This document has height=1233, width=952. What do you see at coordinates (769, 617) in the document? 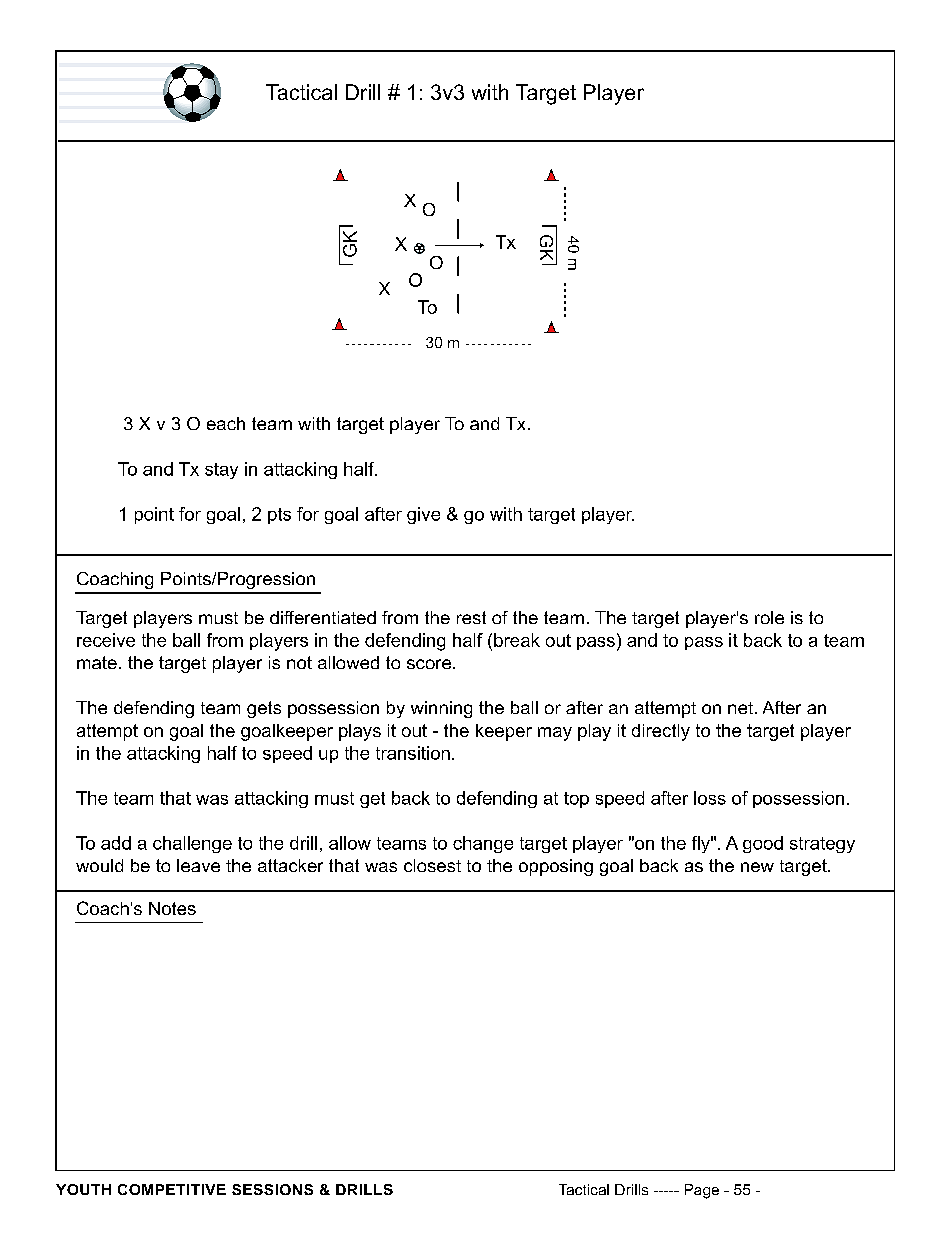
I see `role` at bounding box center [769, 617].
